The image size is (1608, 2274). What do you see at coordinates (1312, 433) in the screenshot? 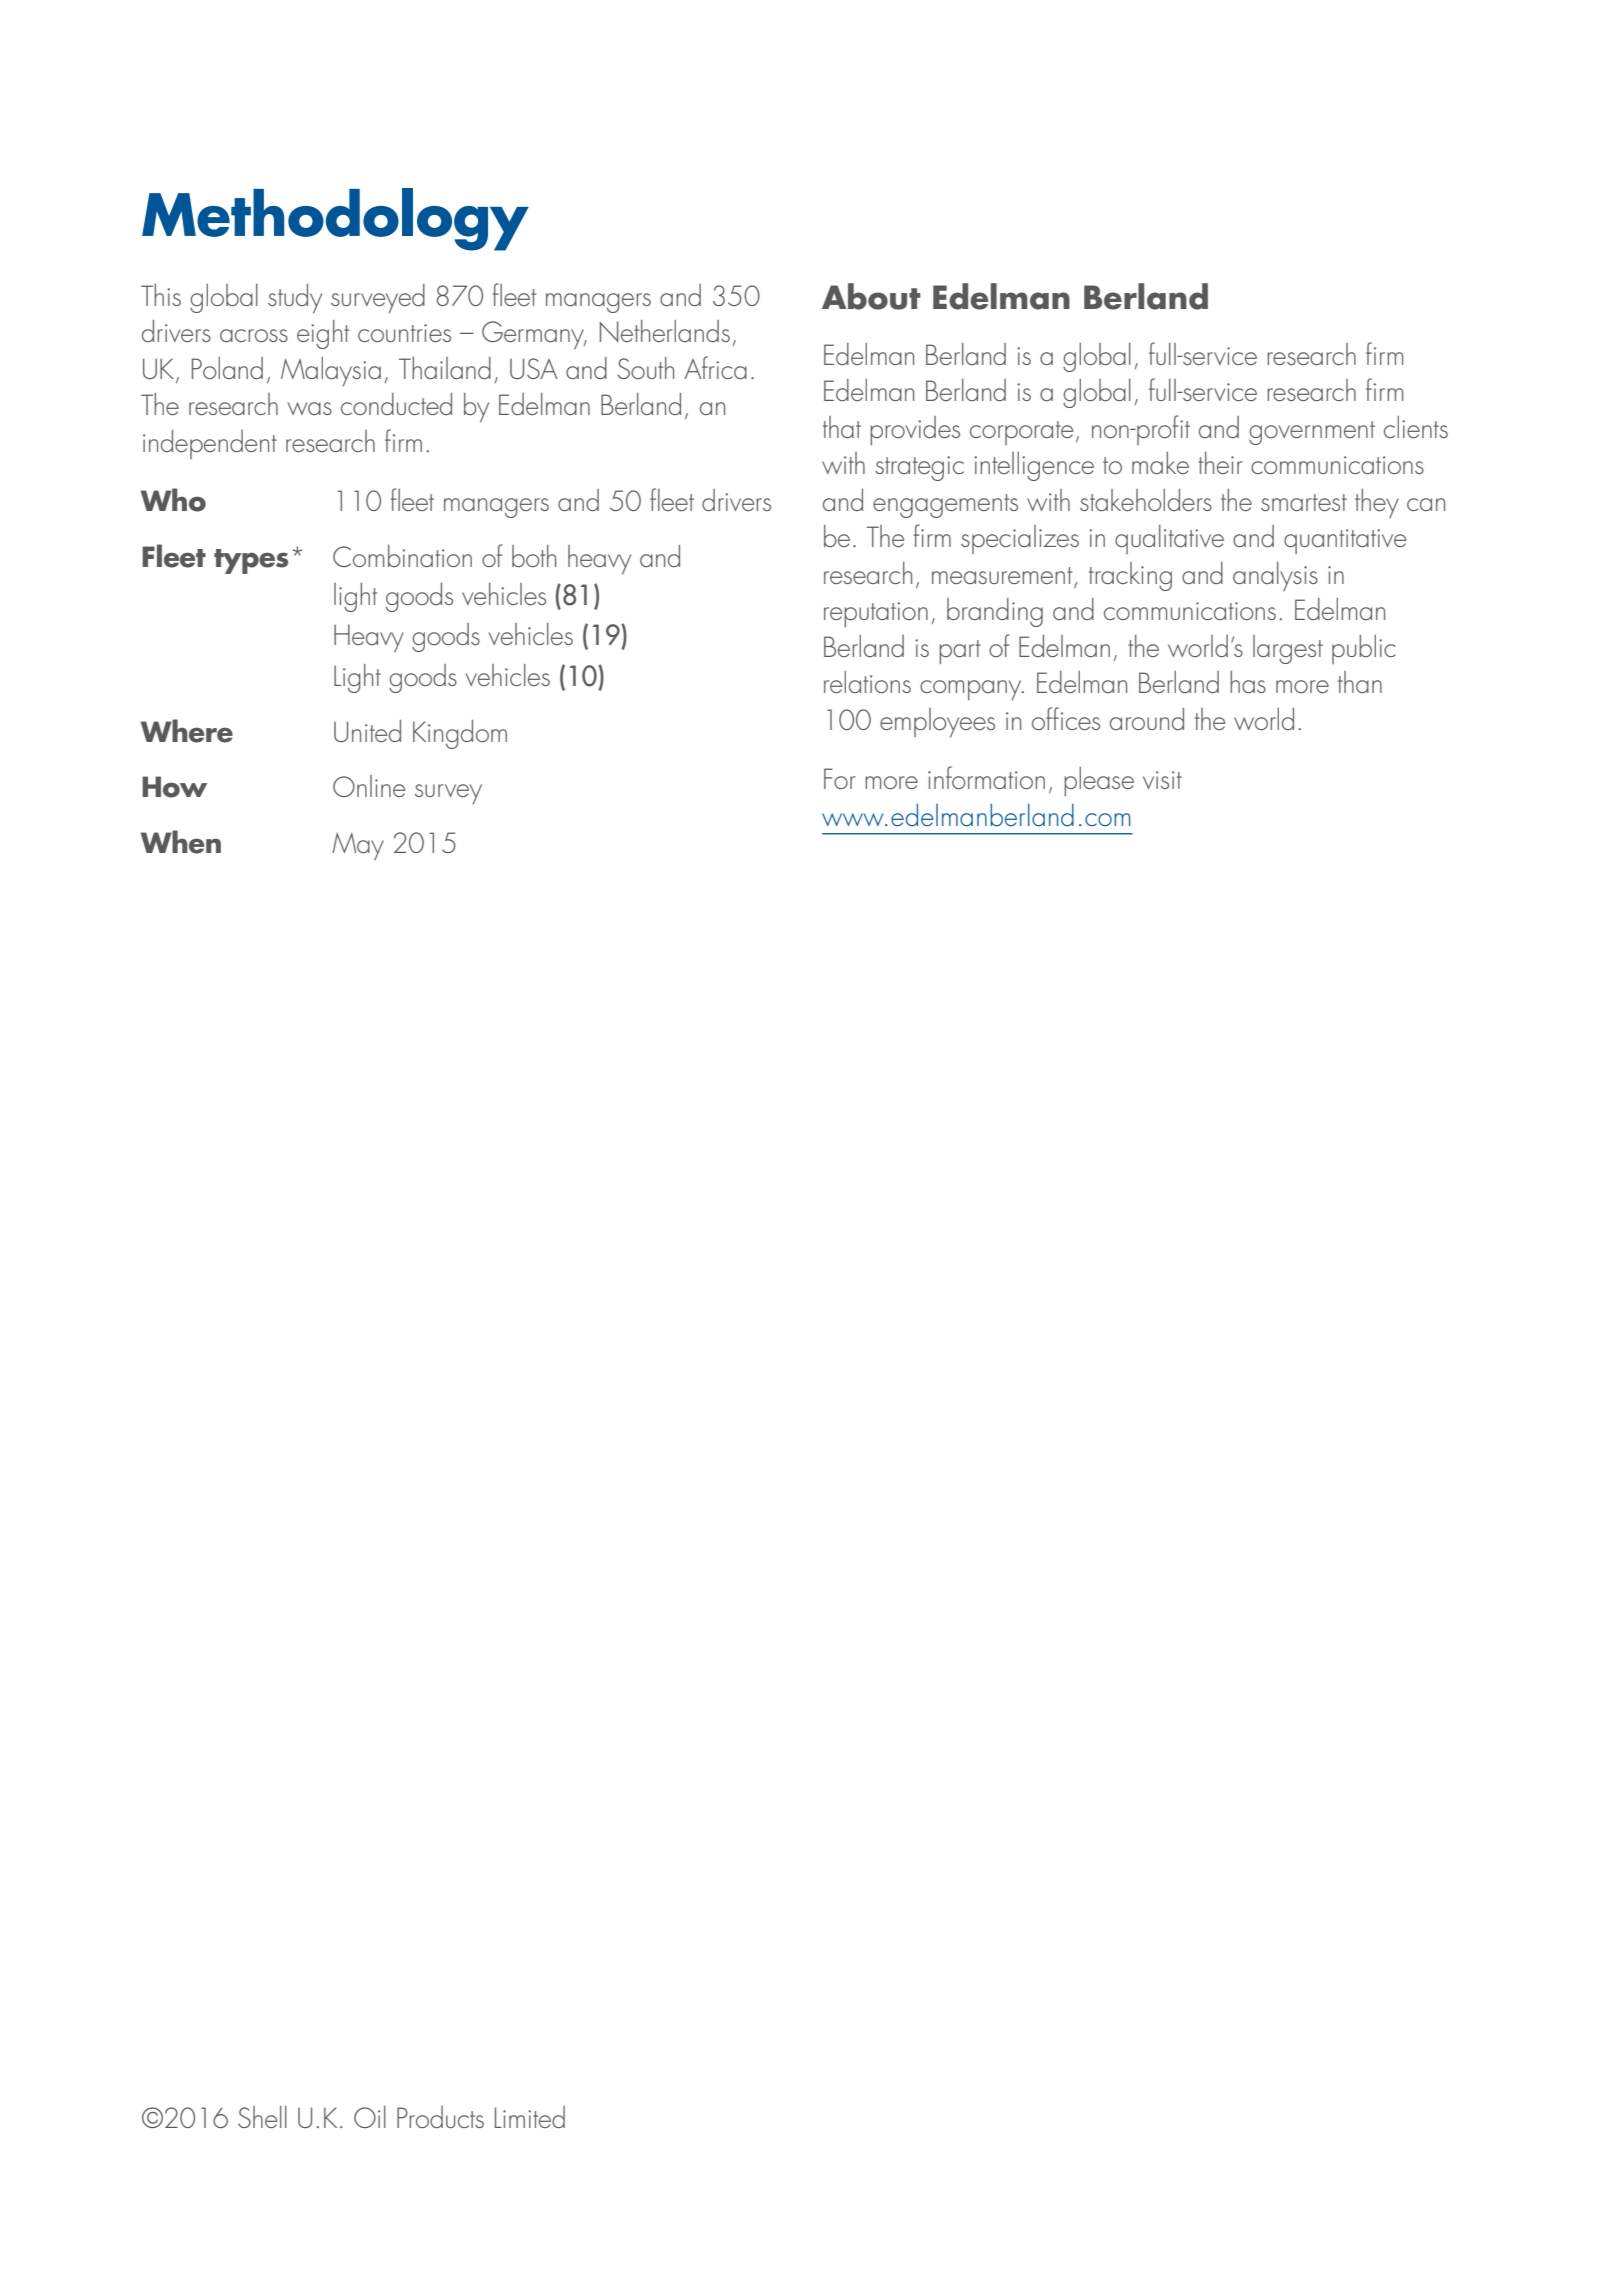
I see `government` at bounding box center [1312, 433].
